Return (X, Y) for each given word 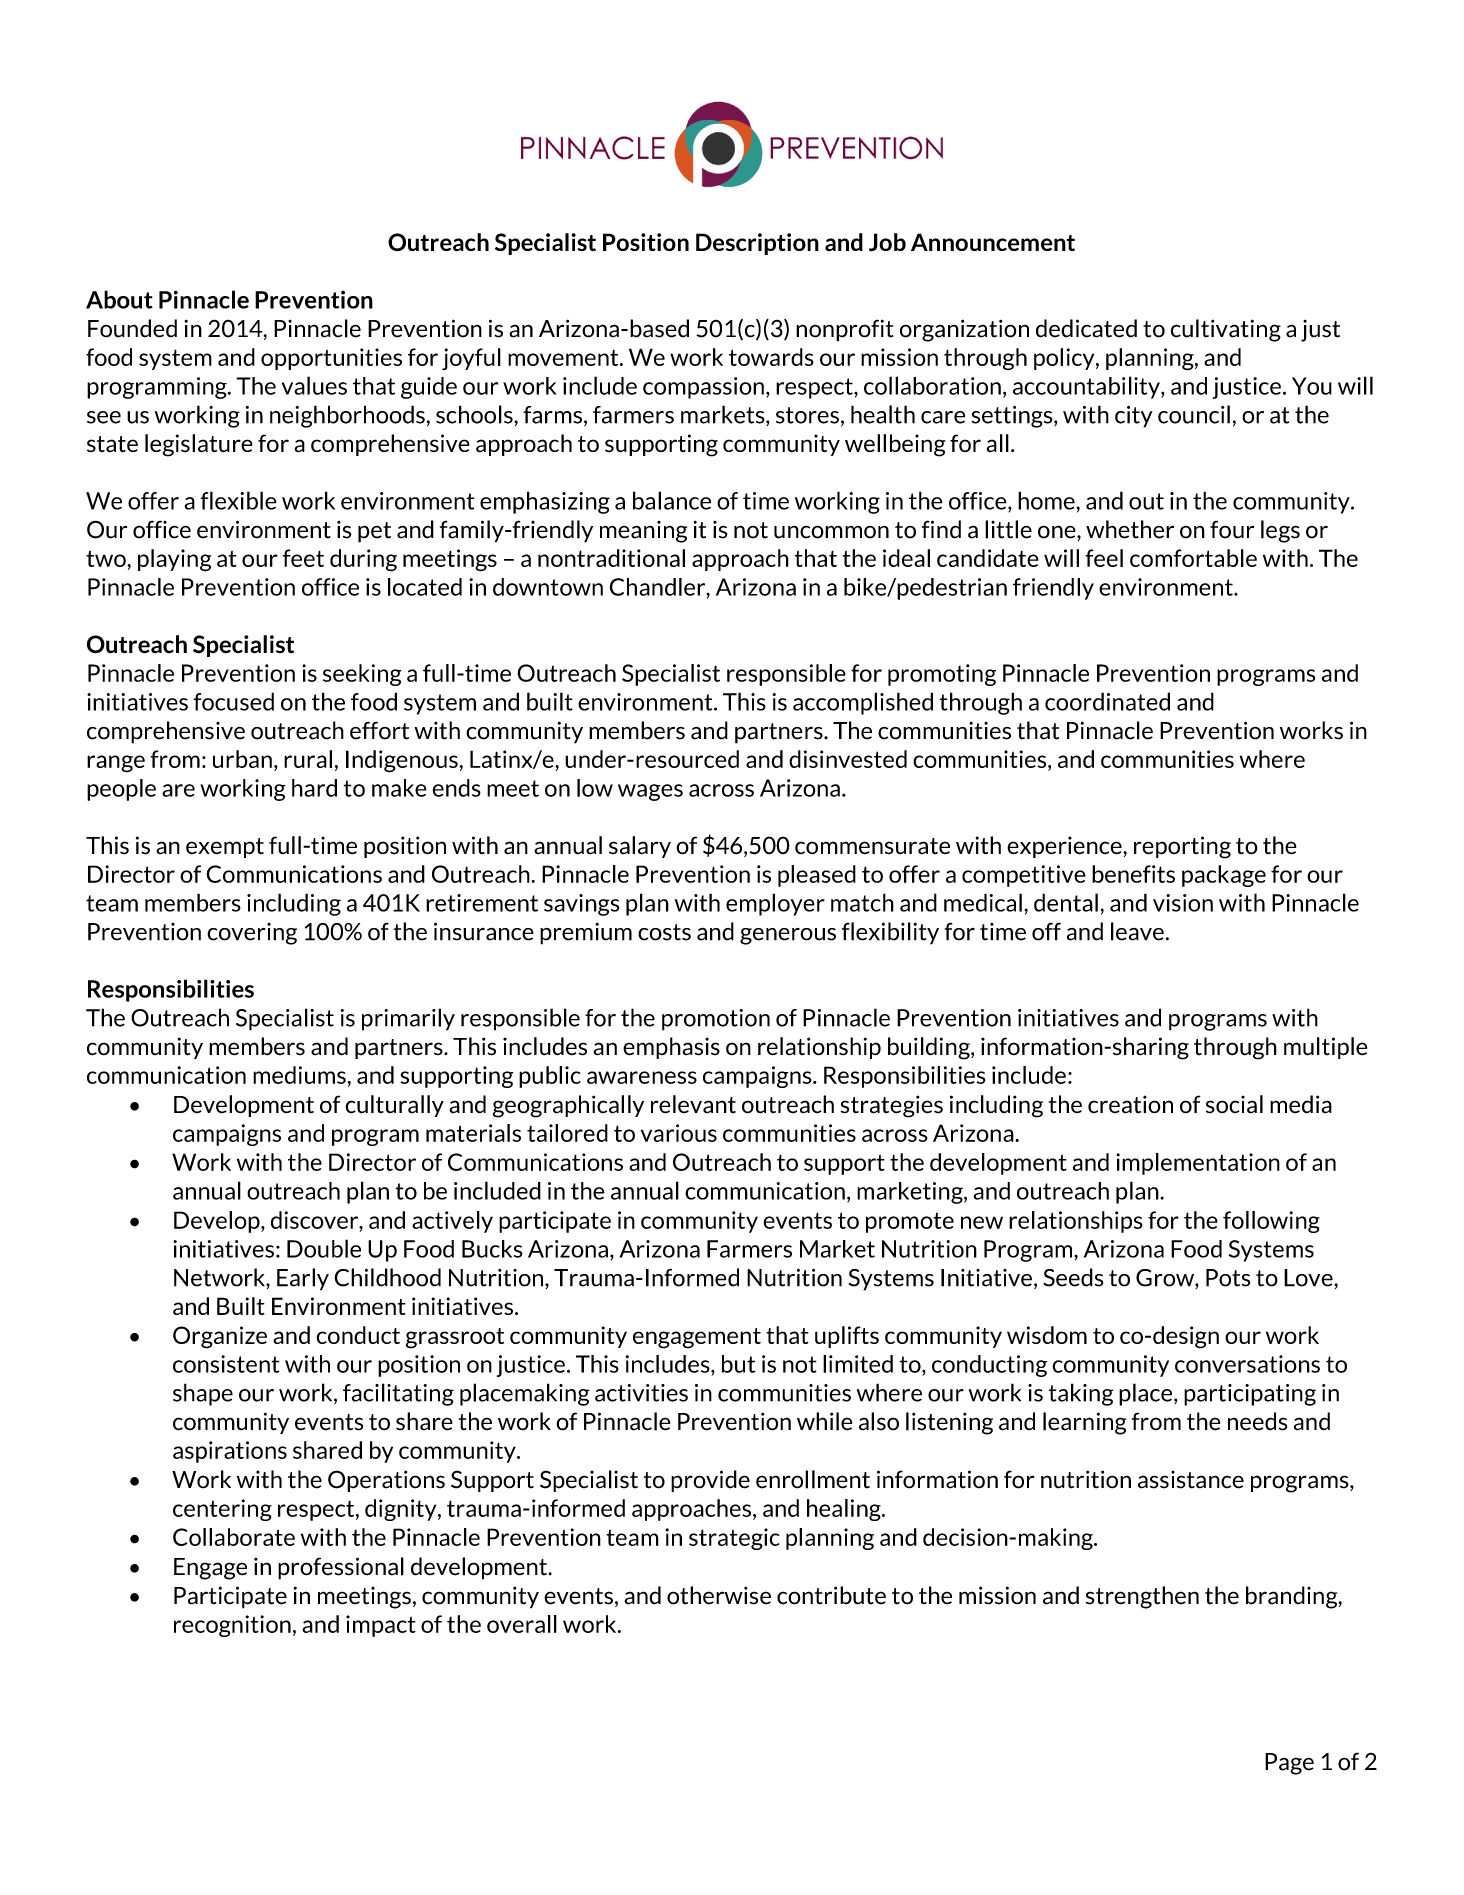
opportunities (331, 359)
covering (252, 934)
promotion (716, 1020)
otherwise (719, 1595)
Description (757, 244)
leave (1137, 931)
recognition (232, 1626)
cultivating (1226, 330)
